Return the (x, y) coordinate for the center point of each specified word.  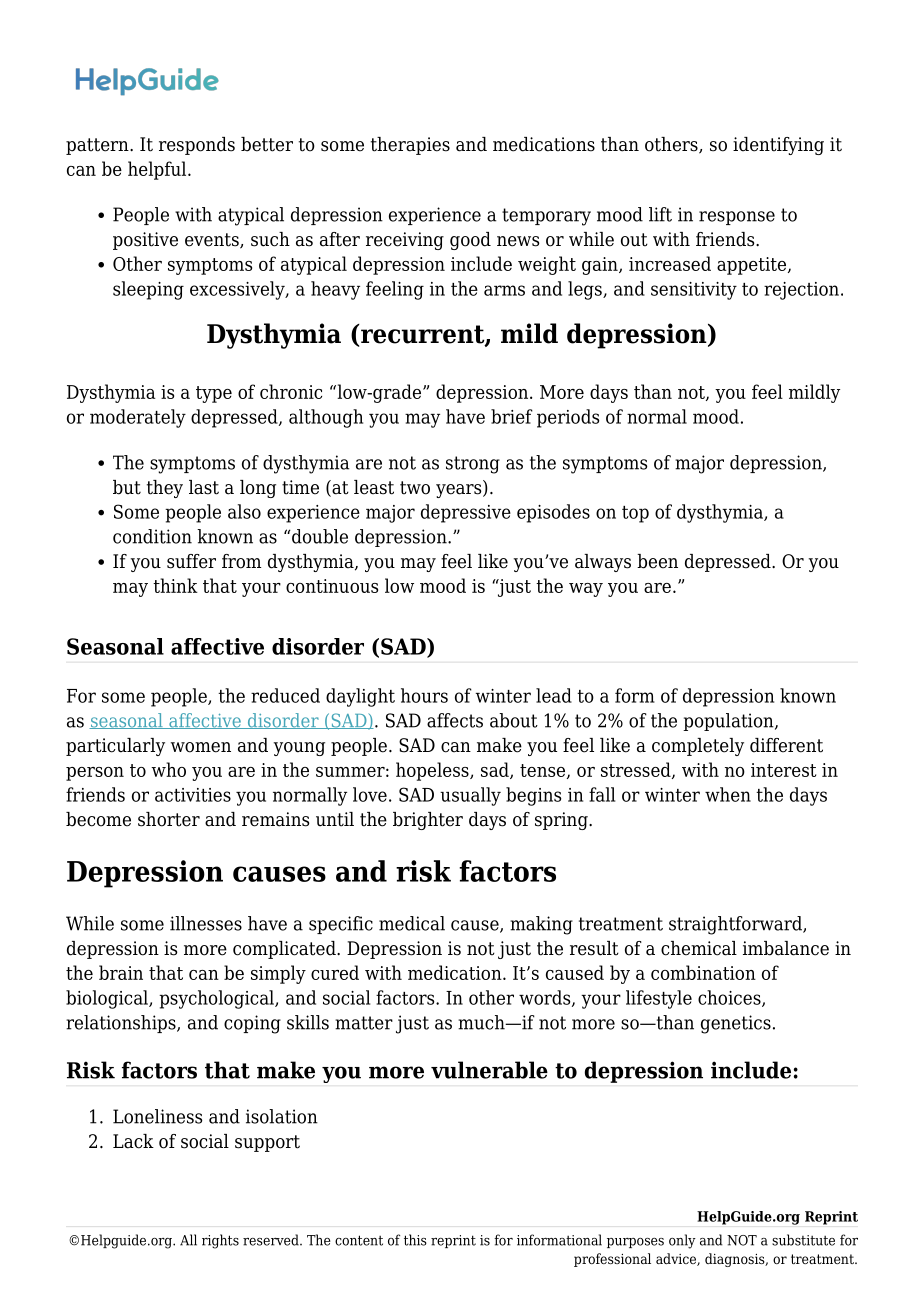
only (682, 1241)
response (737, 218)
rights (220, 1241)
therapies (410, 146)
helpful (158, 170)
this (415, 1240)
